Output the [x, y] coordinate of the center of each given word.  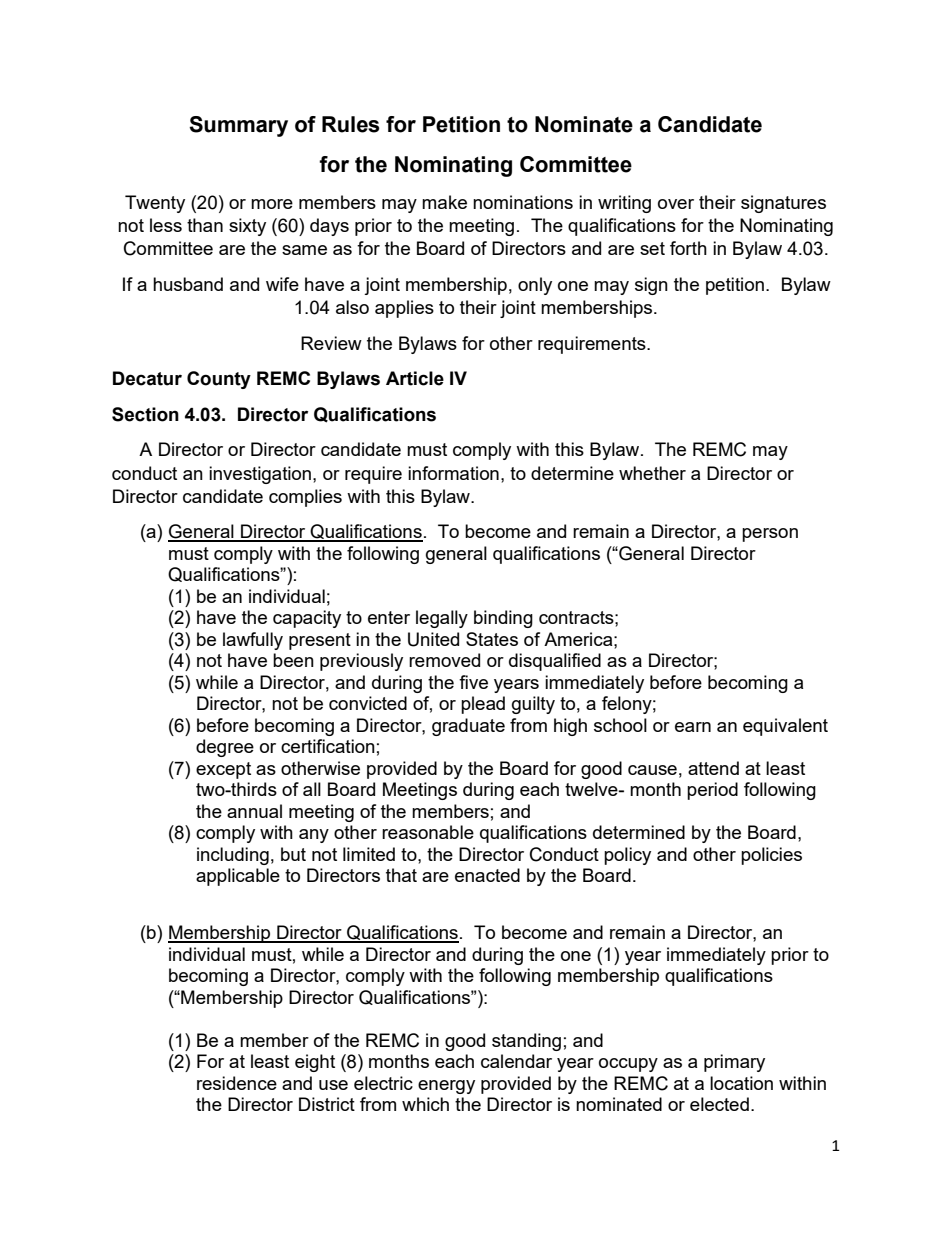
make [444, 202]
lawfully [253, 641]
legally [442, 619]
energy [446, 1087]
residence [237, 1083]
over [676, 204]
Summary [238, 126]
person [770, 535]
